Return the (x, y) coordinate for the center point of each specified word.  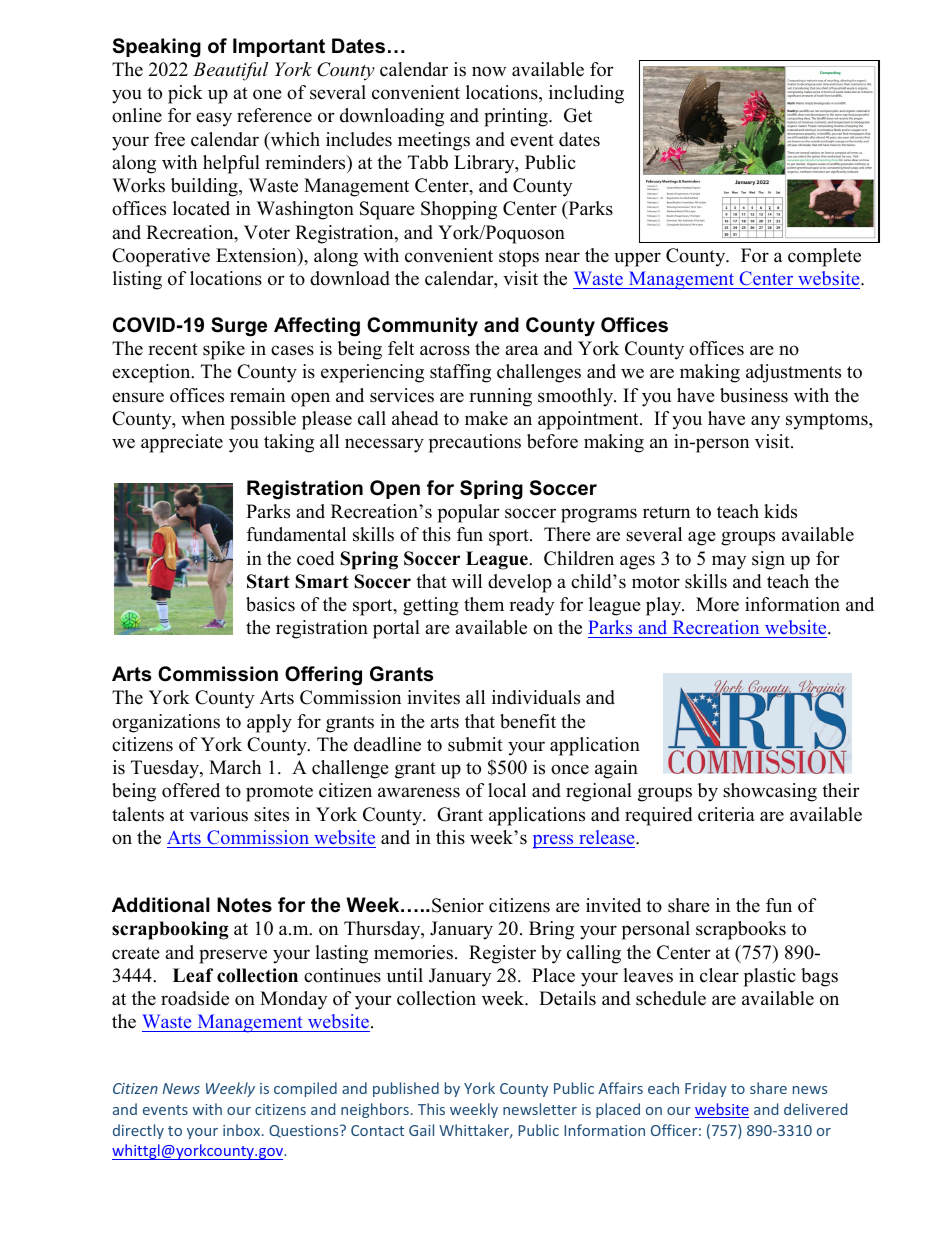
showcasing (770, 792)
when (203, 418)
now (489, 71)
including (586, 94)
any (765, 422)
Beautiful (230, 71)
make (486, 418)
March (235, 767)
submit (475, 744)
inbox (243, 1130)
